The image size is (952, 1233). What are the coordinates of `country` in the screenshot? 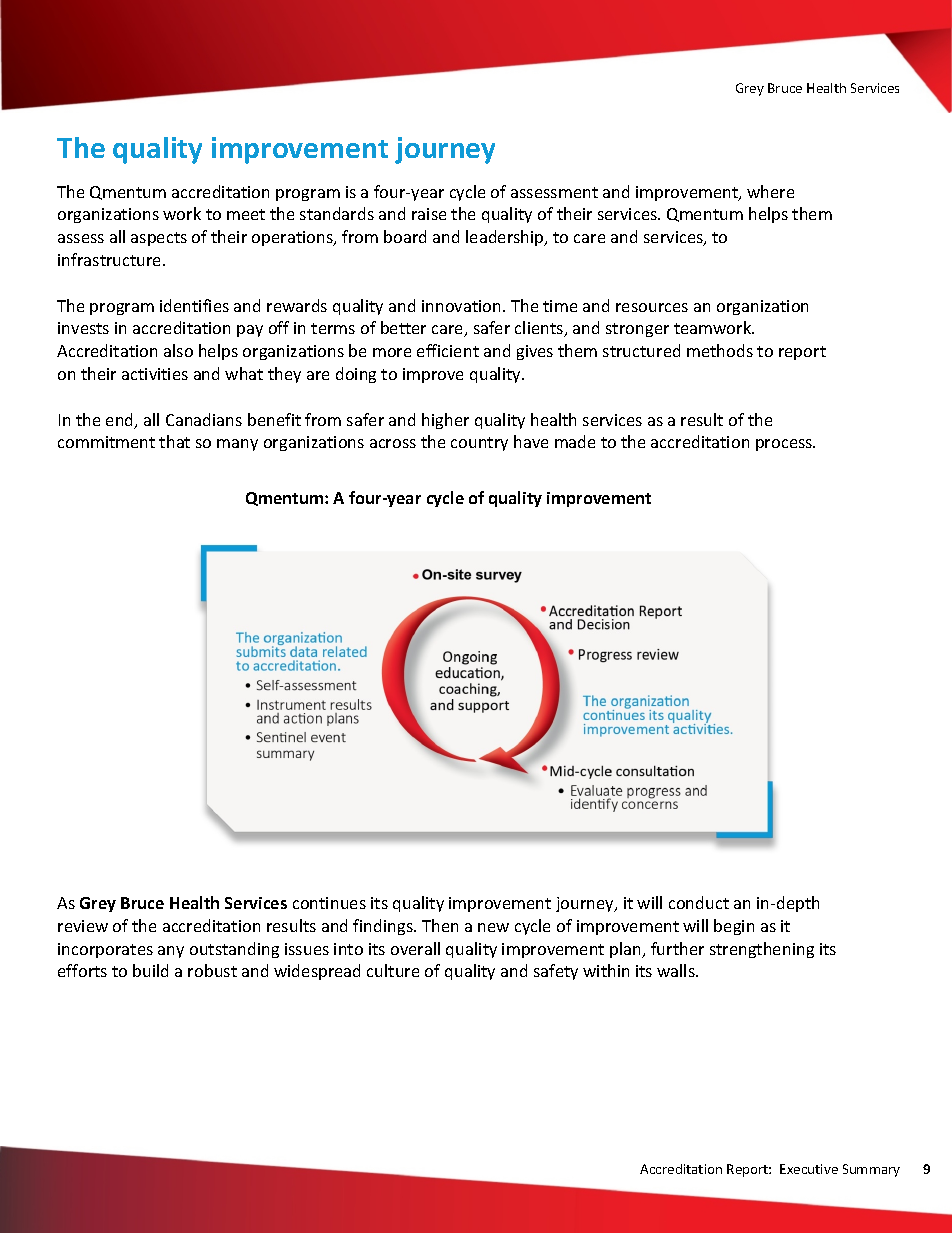 It's located at (479, 444).
